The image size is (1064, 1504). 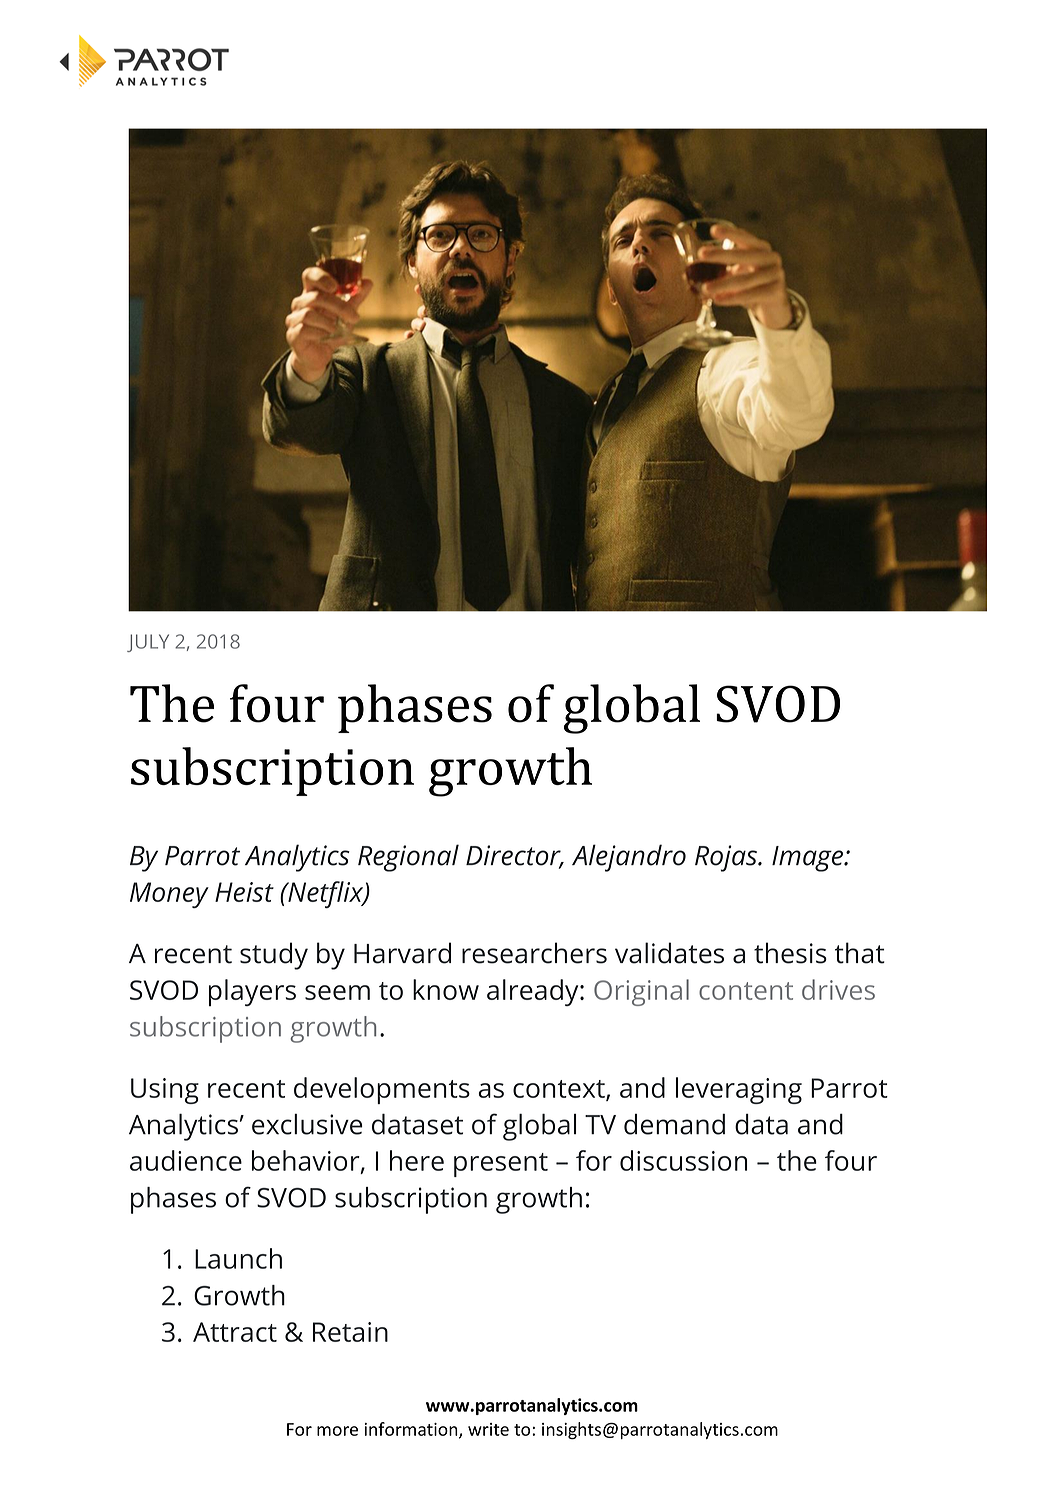 What do you see at coordinates (337, 1431) in the screenshot?
I see `more` at bounding box center [337, 1431].
